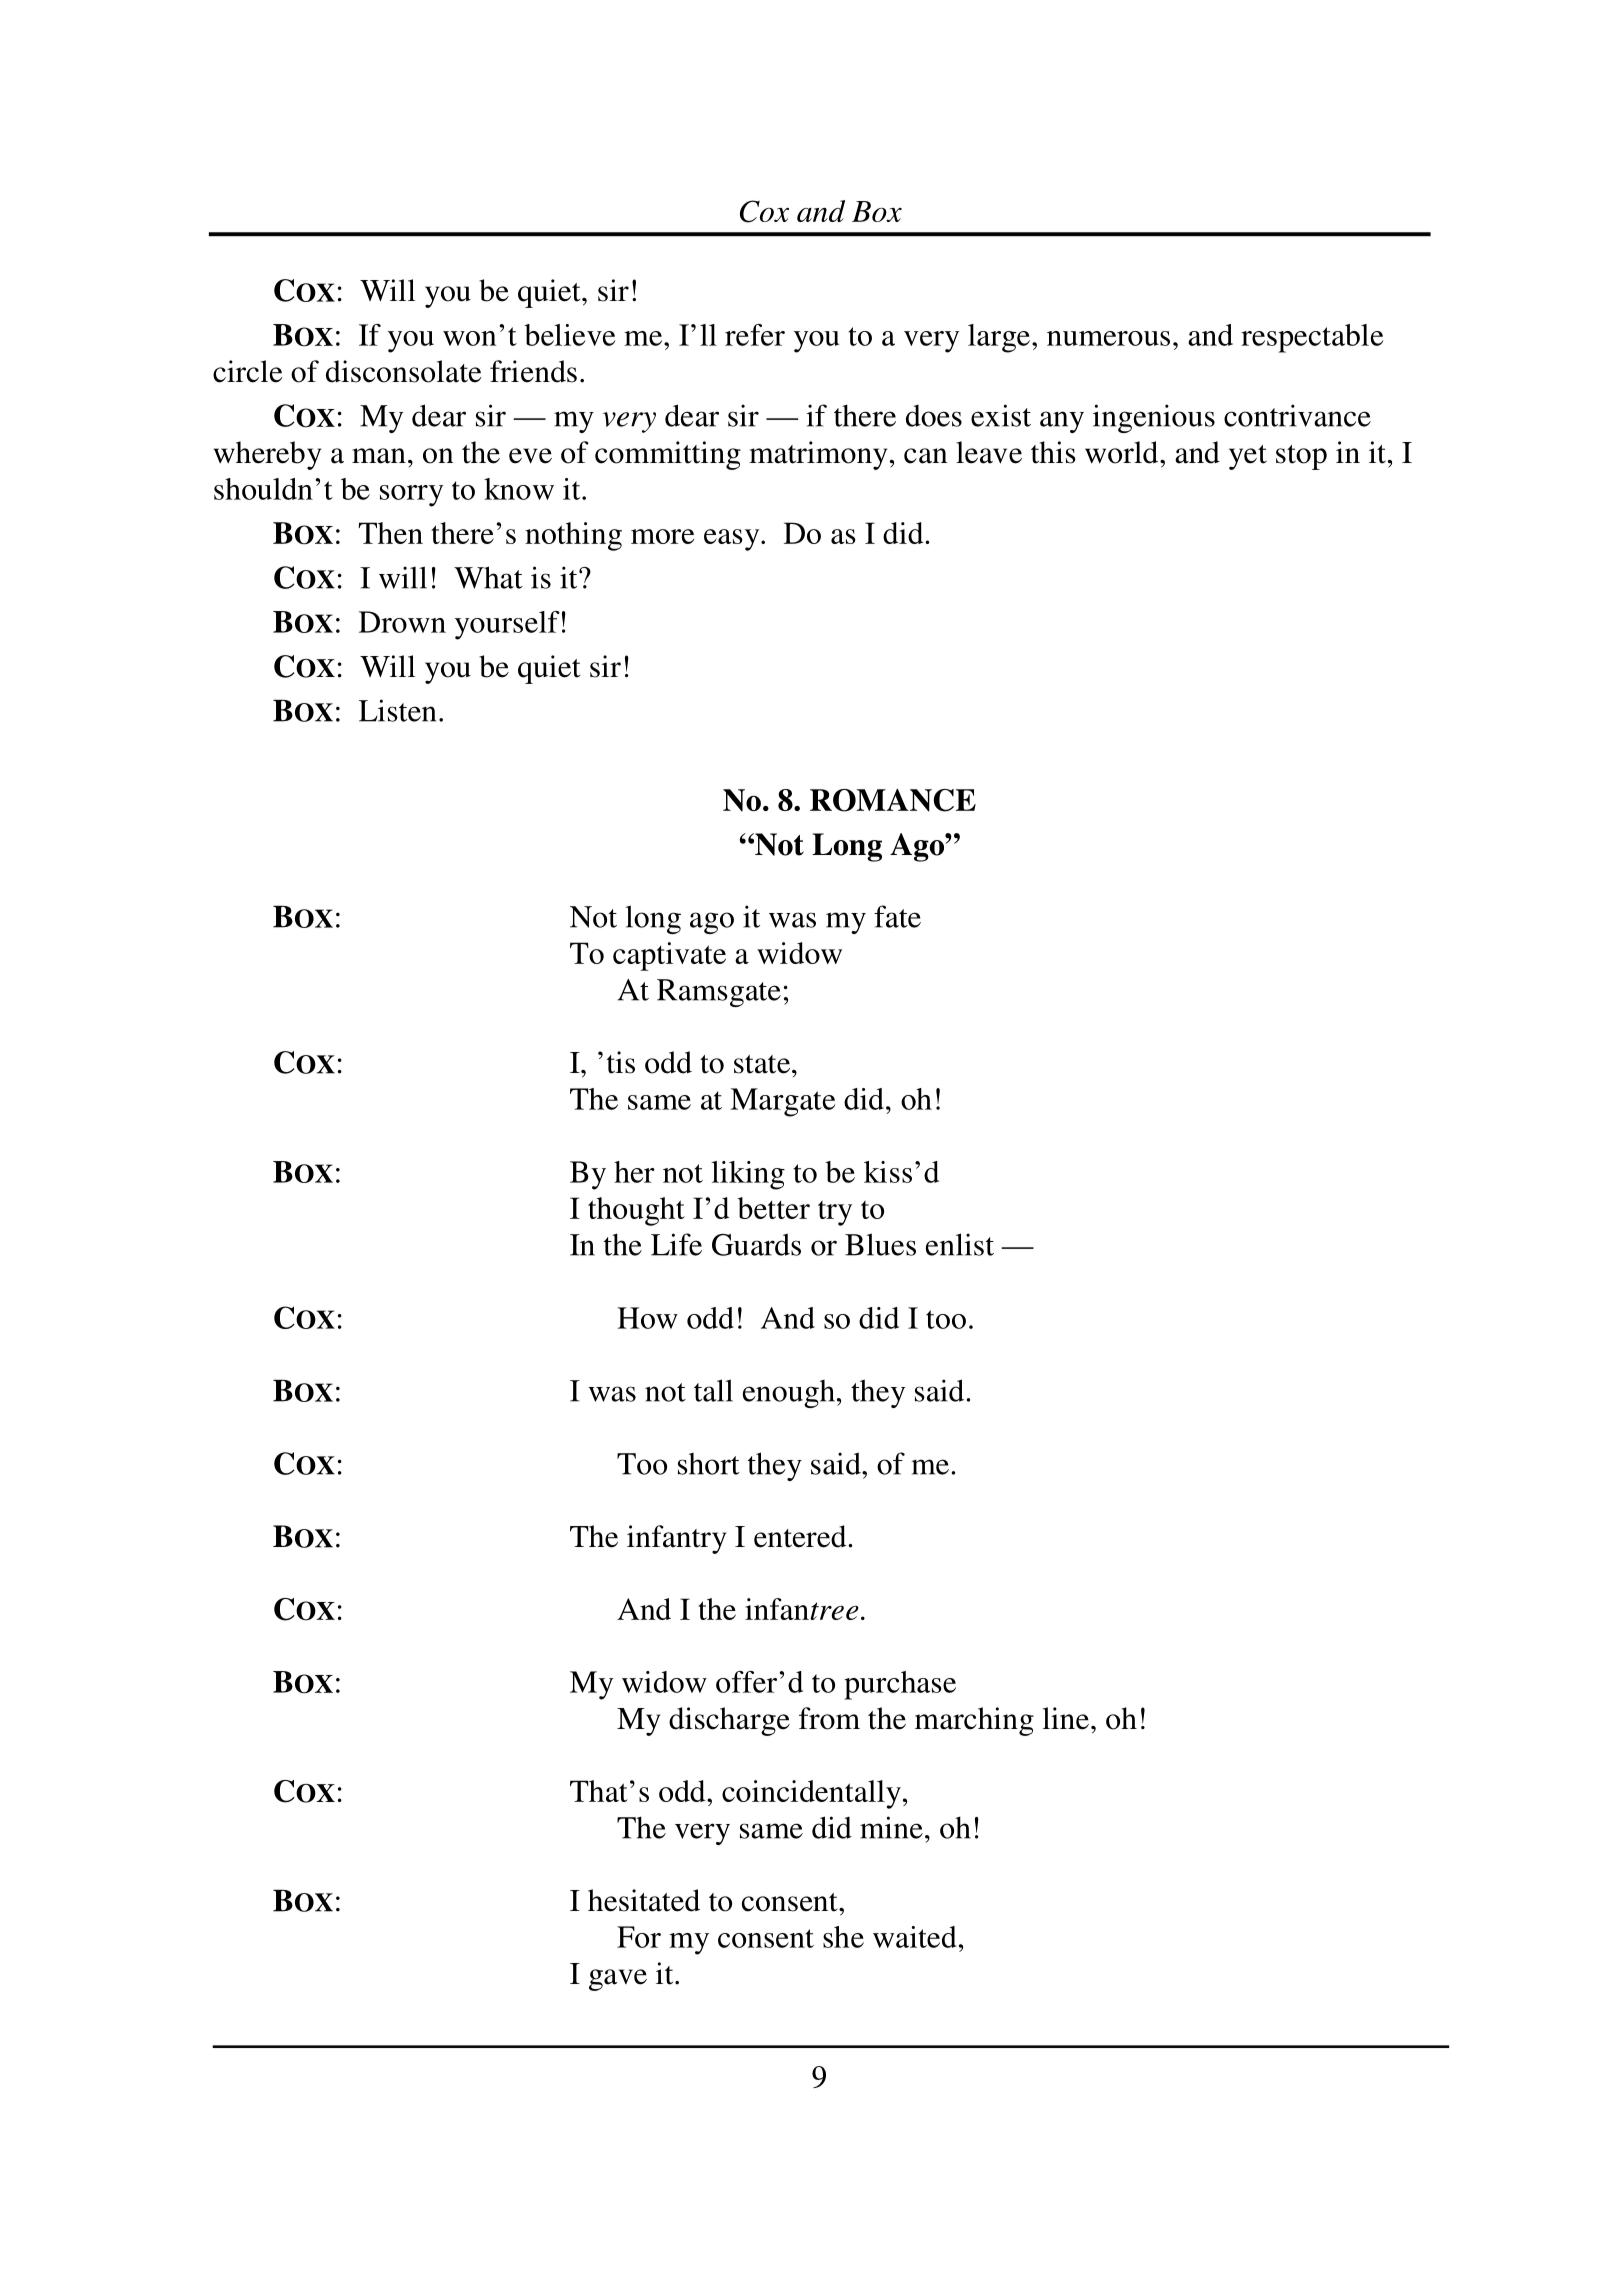 The height and width of the screenshot is (2289, 1618). What do you see at coordinates (960, 1244) in the screenshot?
I see `enlist` at bounding box center [960, 1244].
